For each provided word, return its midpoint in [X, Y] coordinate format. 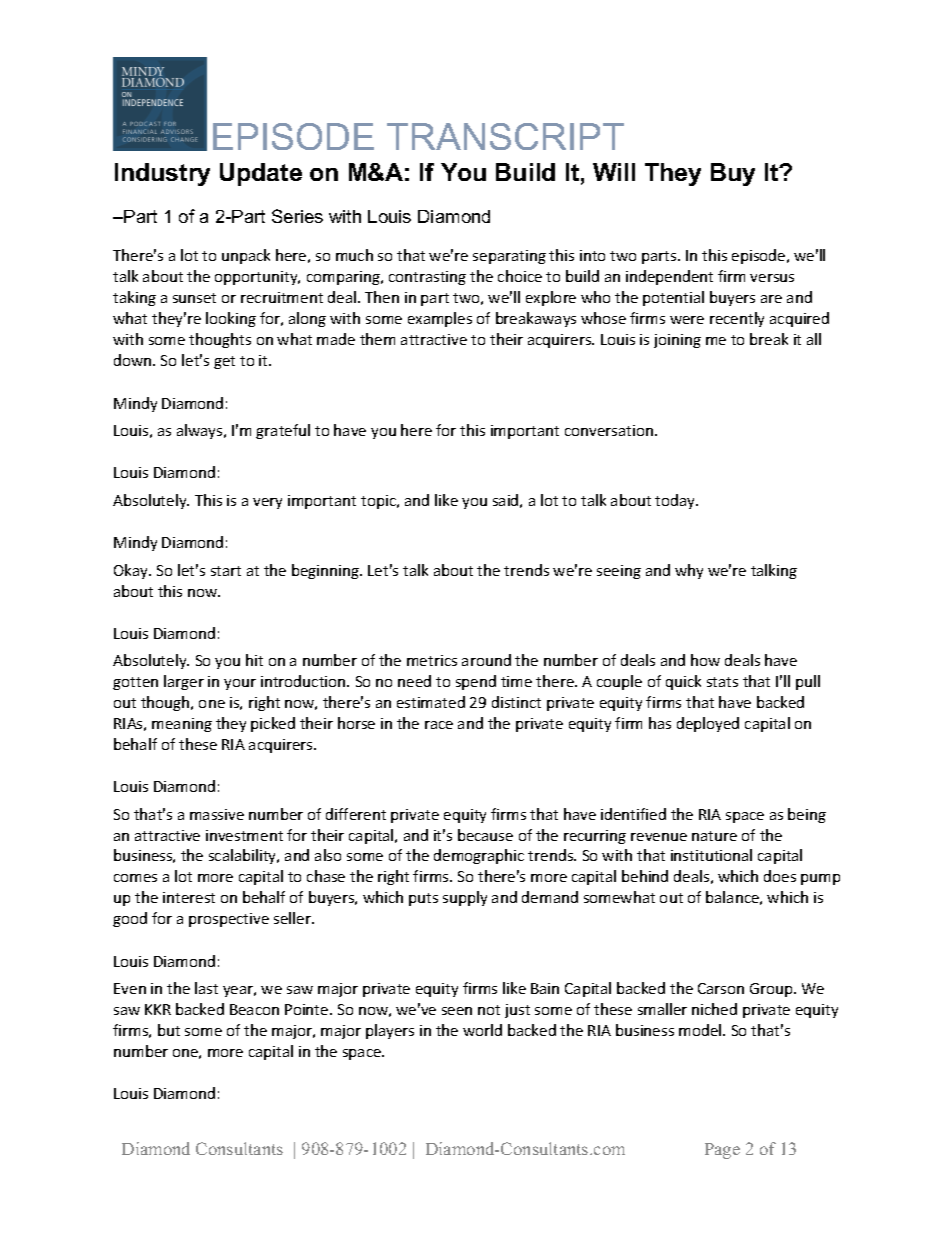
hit [254, 660]
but [169, 1030]
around [486, 660]
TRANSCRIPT [505, 136]
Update [261, 174]
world [482, 1030]
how [705, 660]
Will [614, 172]
